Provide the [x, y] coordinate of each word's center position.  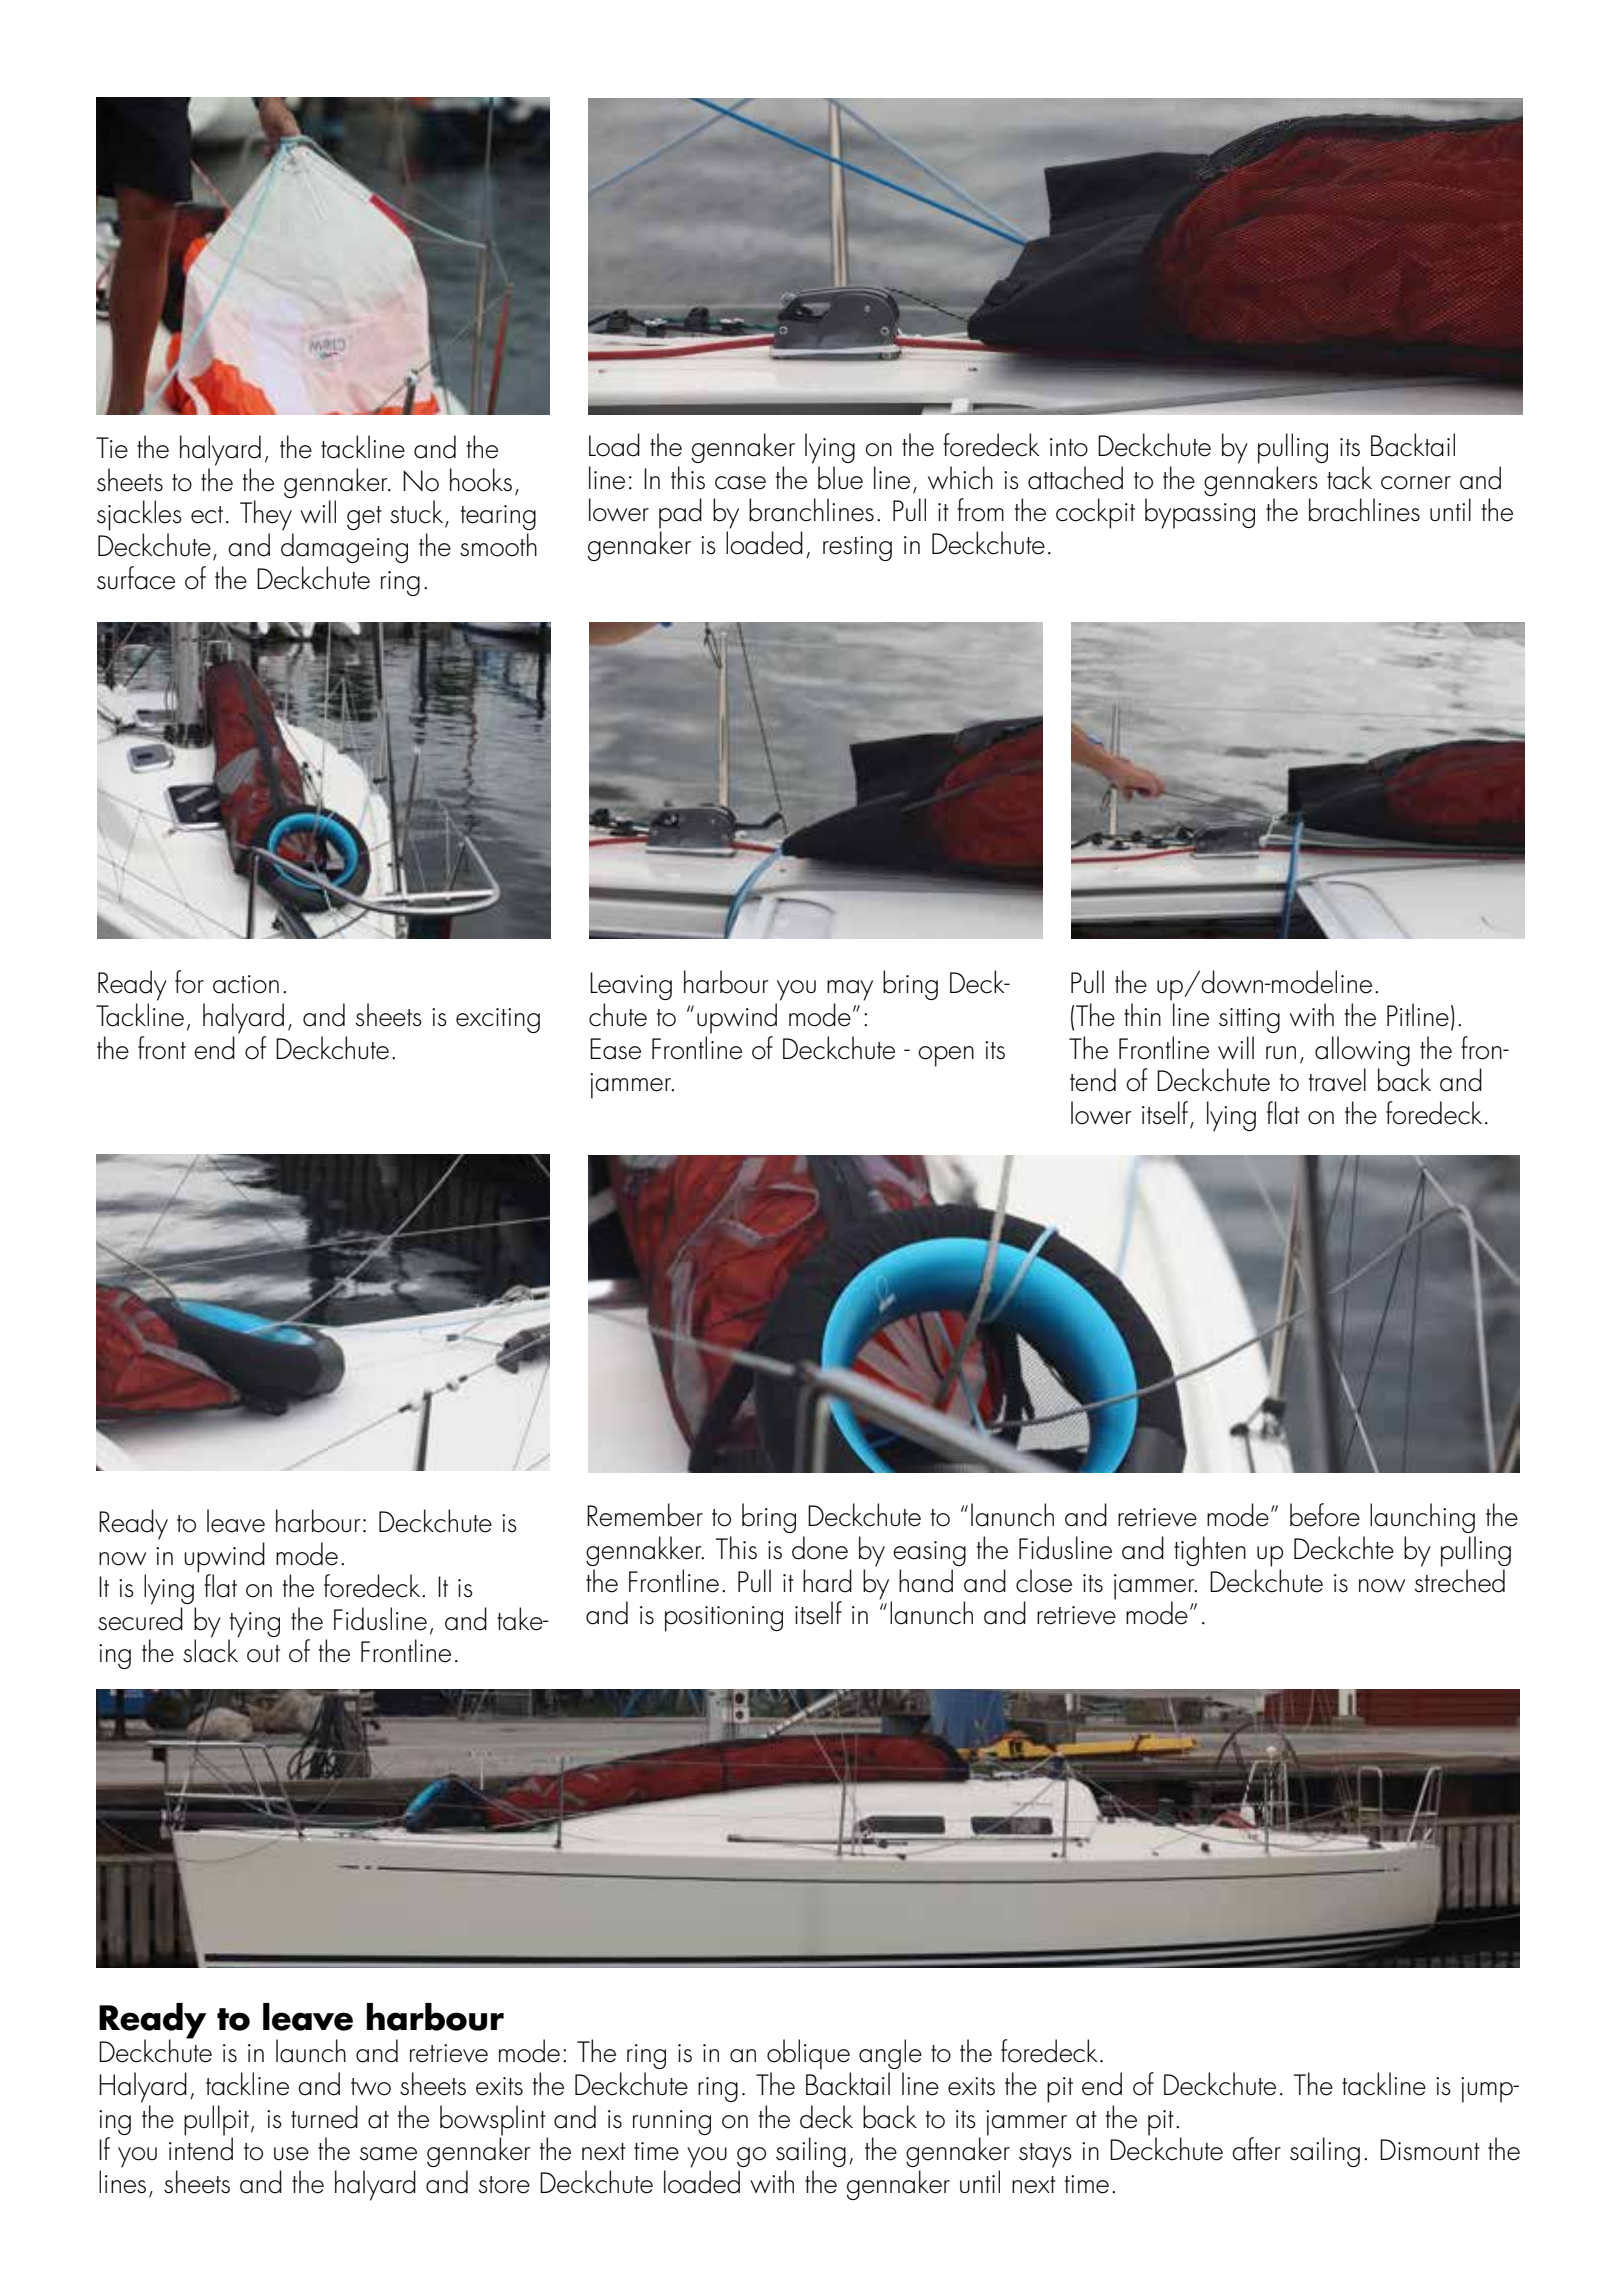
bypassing [1200, 513]
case [740, 483]
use [291, 2154]
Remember [645, 1515]
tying [254, 1626]
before [1325, 1515]
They [266, 515]
